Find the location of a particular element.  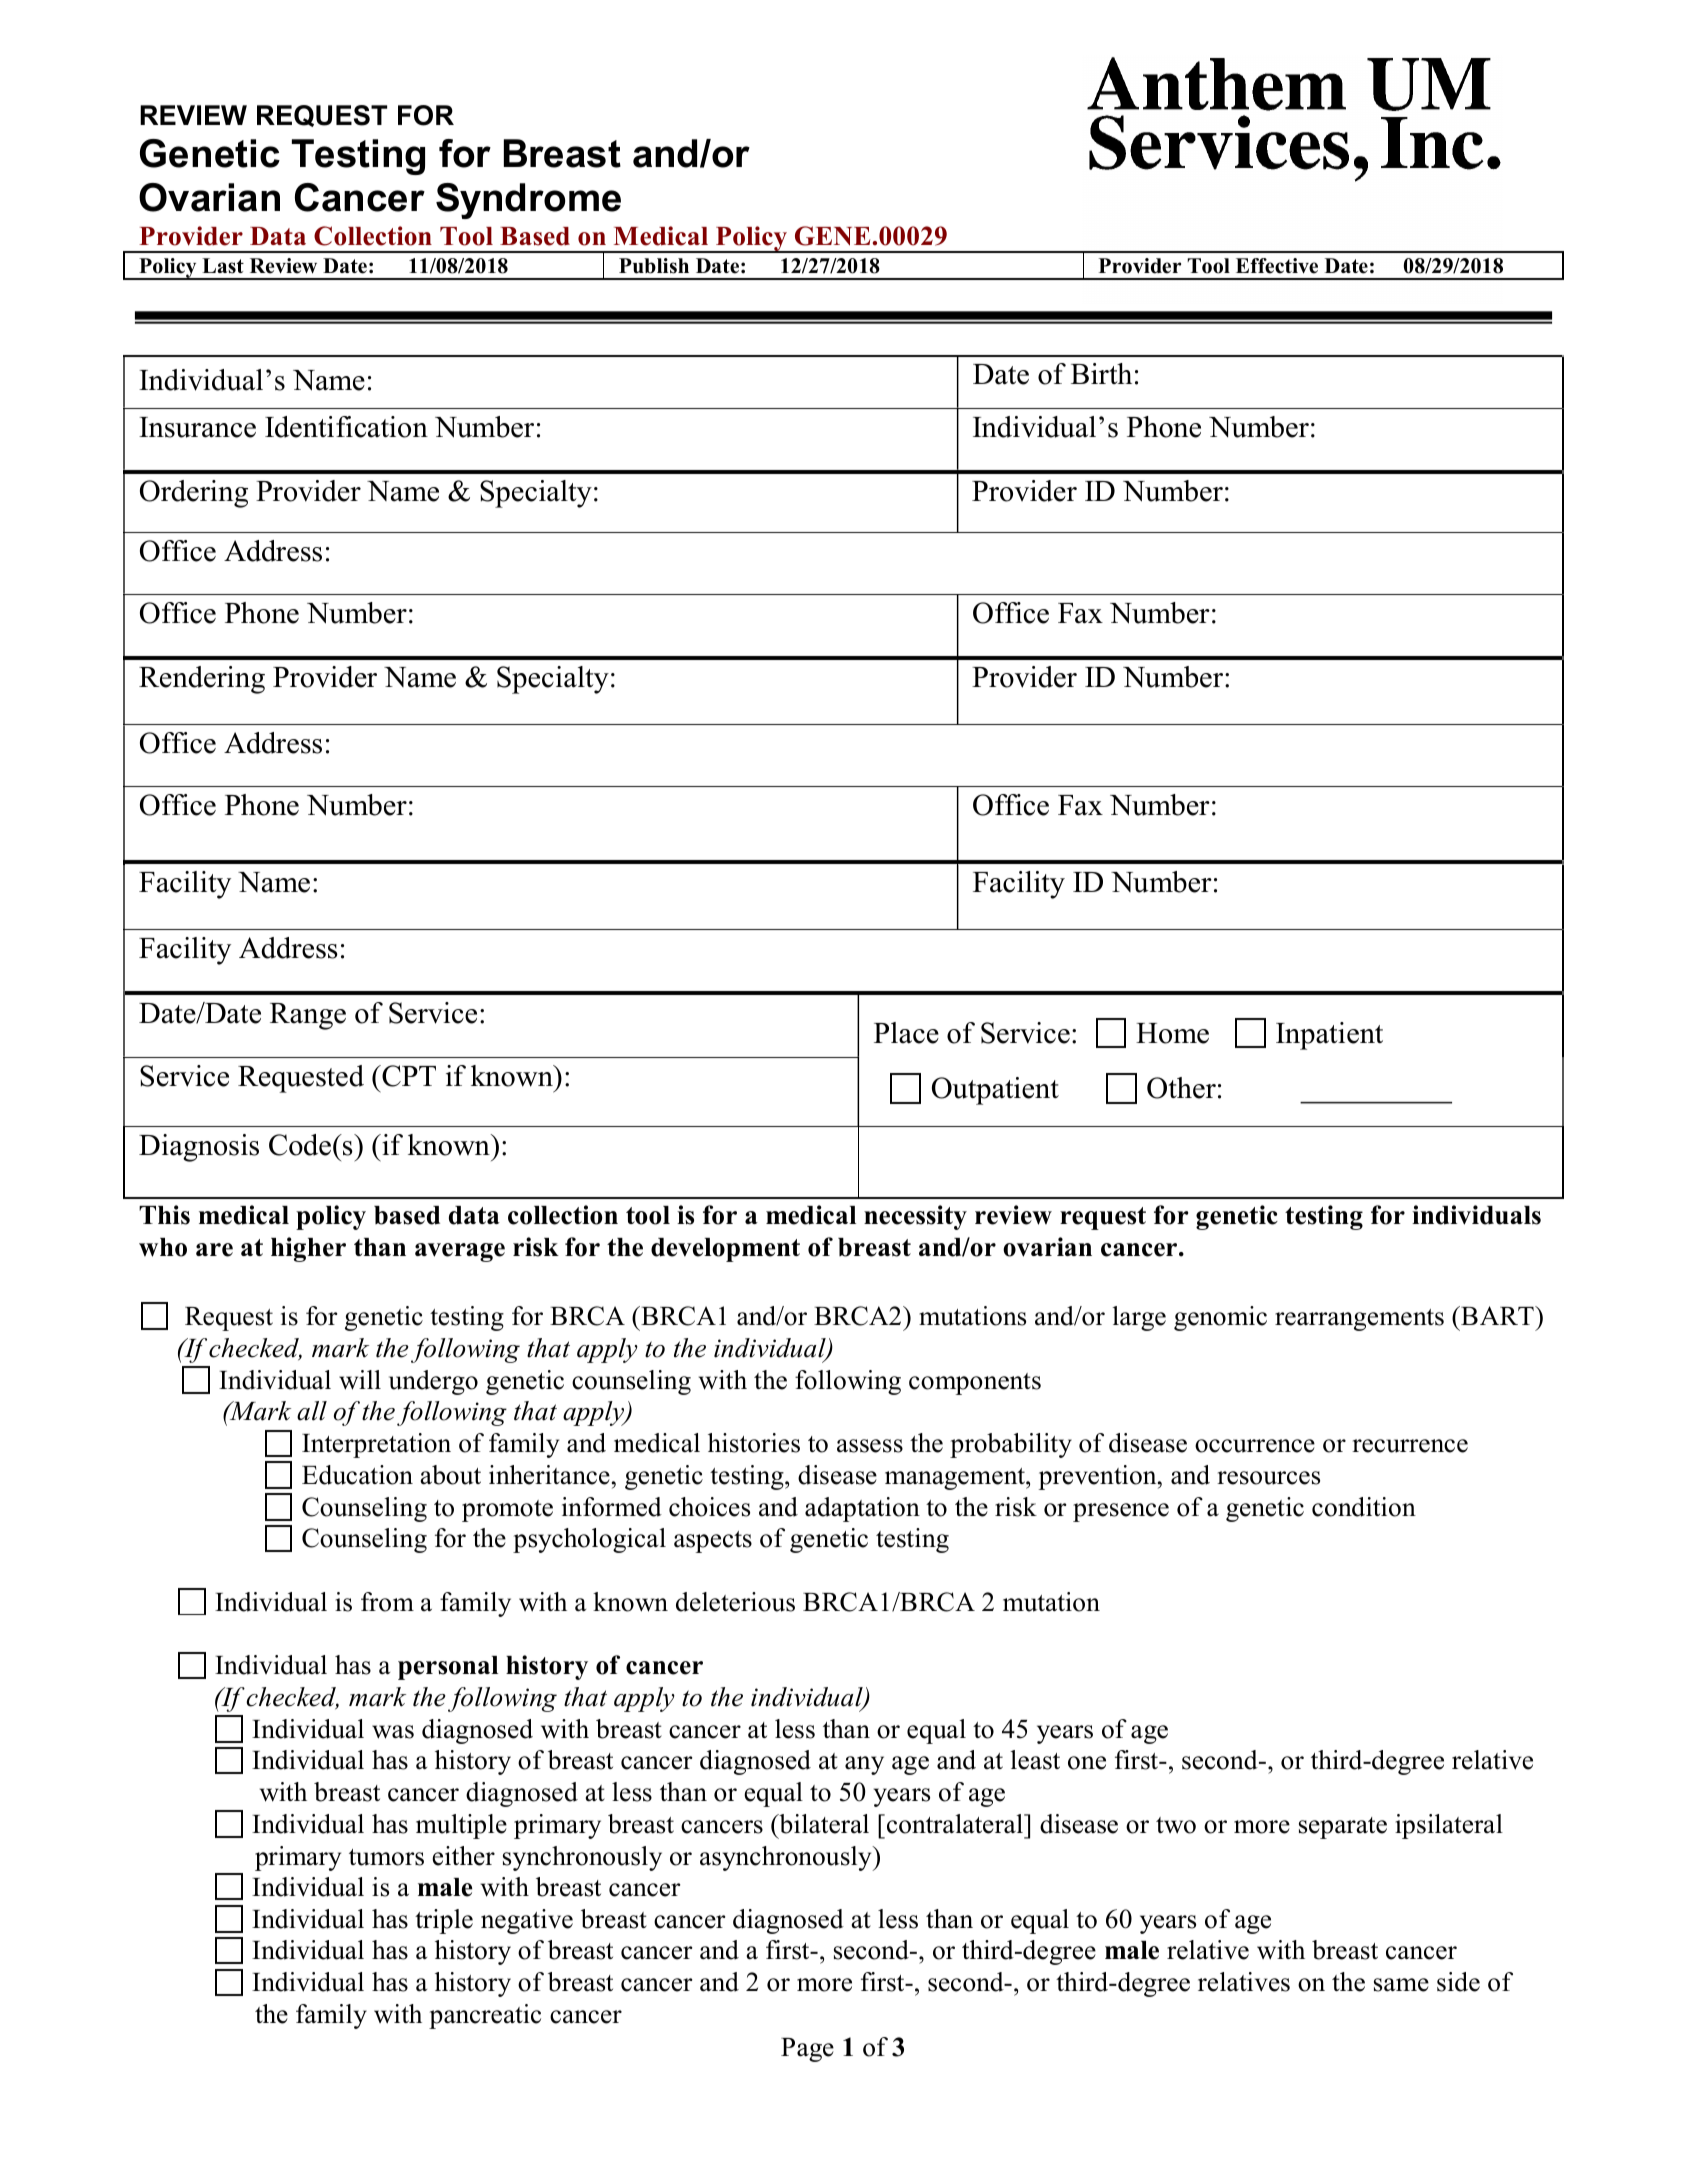

CPT is located at coordinates (408, 1076).
